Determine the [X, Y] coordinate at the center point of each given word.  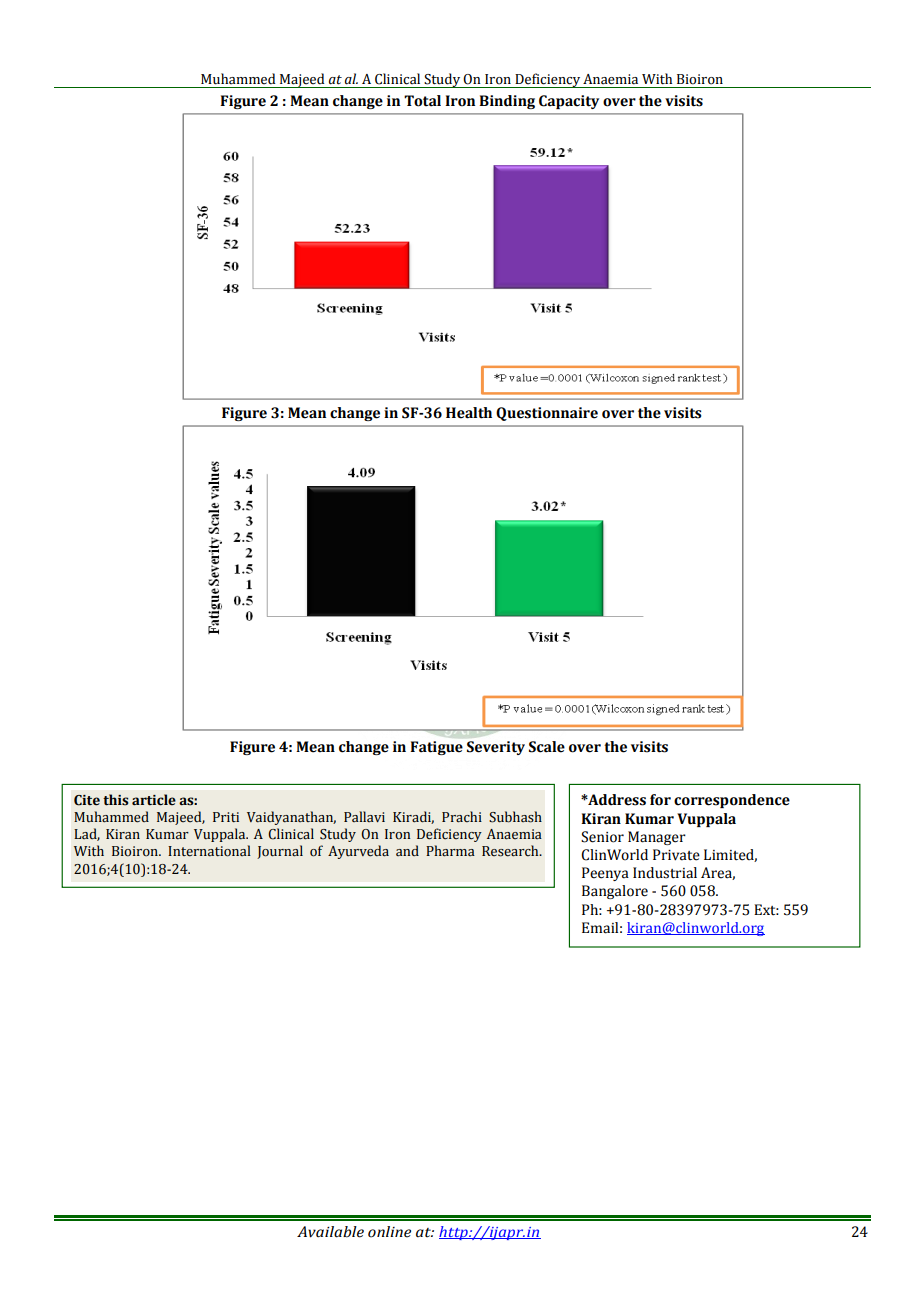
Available [330, 1232]
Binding [507, 102]
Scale [547, 747]
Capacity [569, 102]
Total [422, 101]
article [154, 800]
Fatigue [436, 748]
